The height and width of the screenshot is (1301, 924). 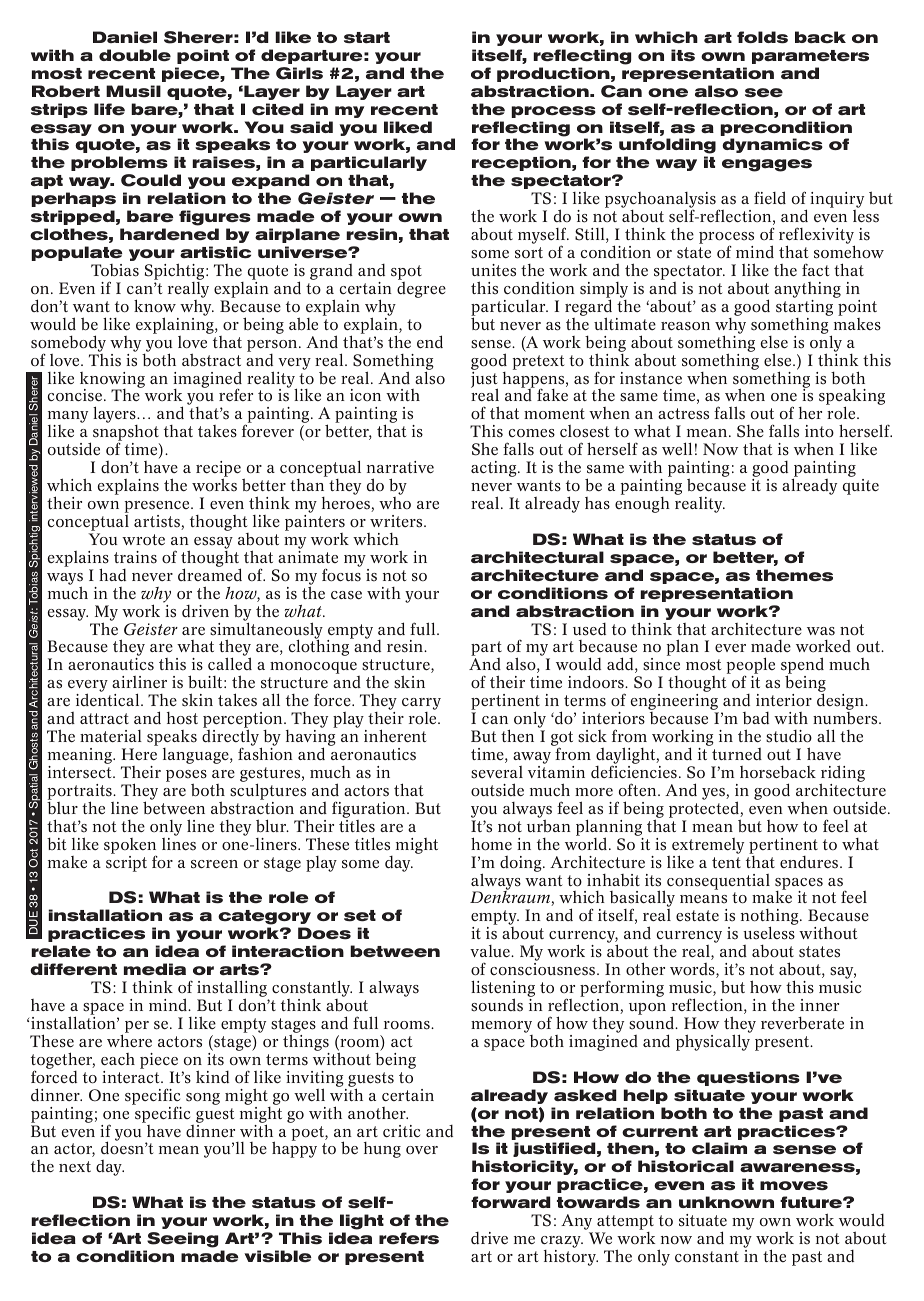 What do you see at coordinates (299, 73) in the screenshot?
I see `Girls` at bounding box center [299, 73].
